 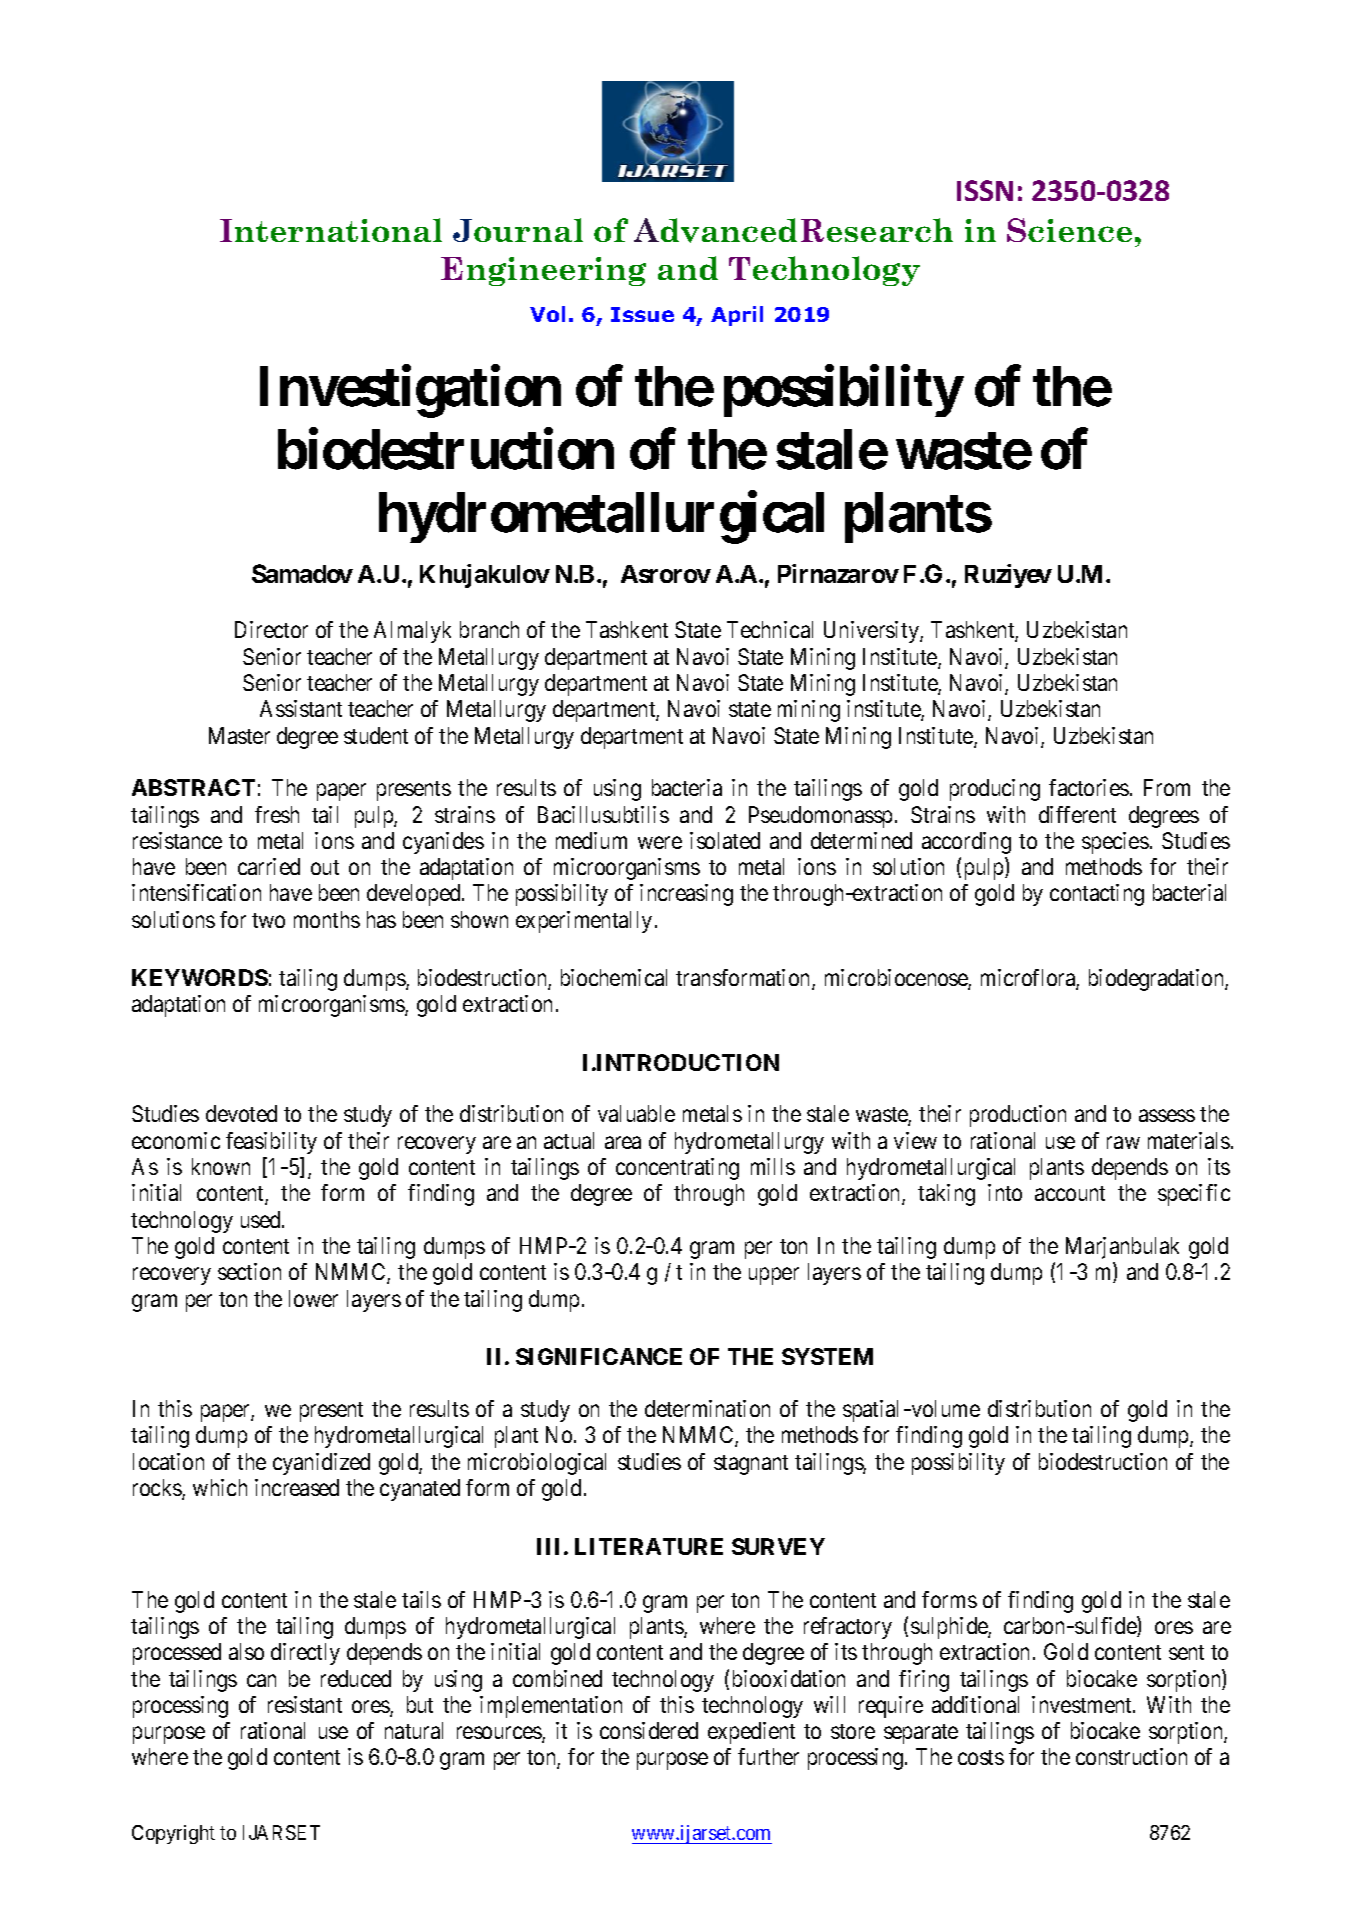 I want to click on production, so click(x=1018, y=1116).
